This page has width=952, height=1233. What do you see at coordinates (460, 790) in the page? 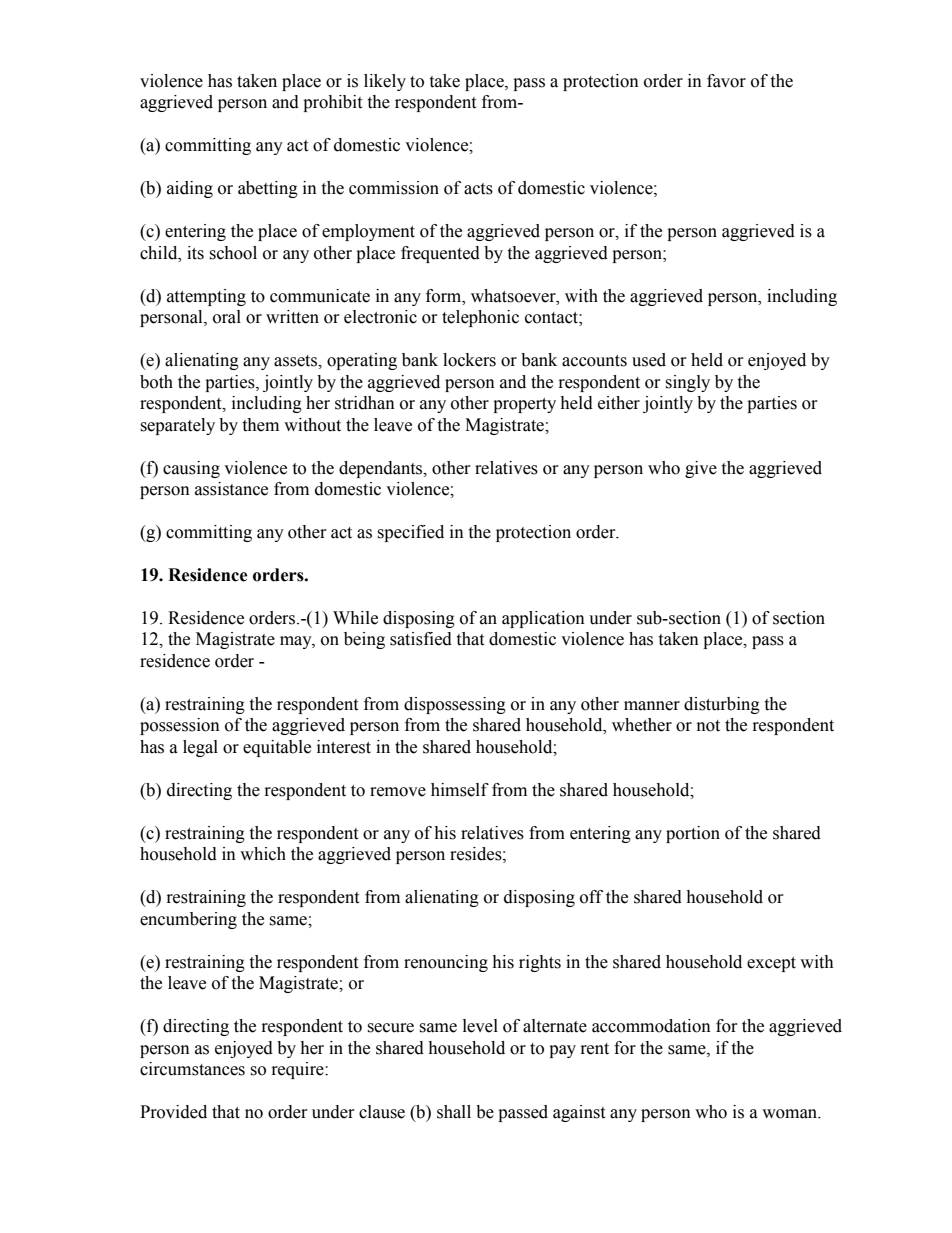
I see `himself` at bounding box center [460, 790].
